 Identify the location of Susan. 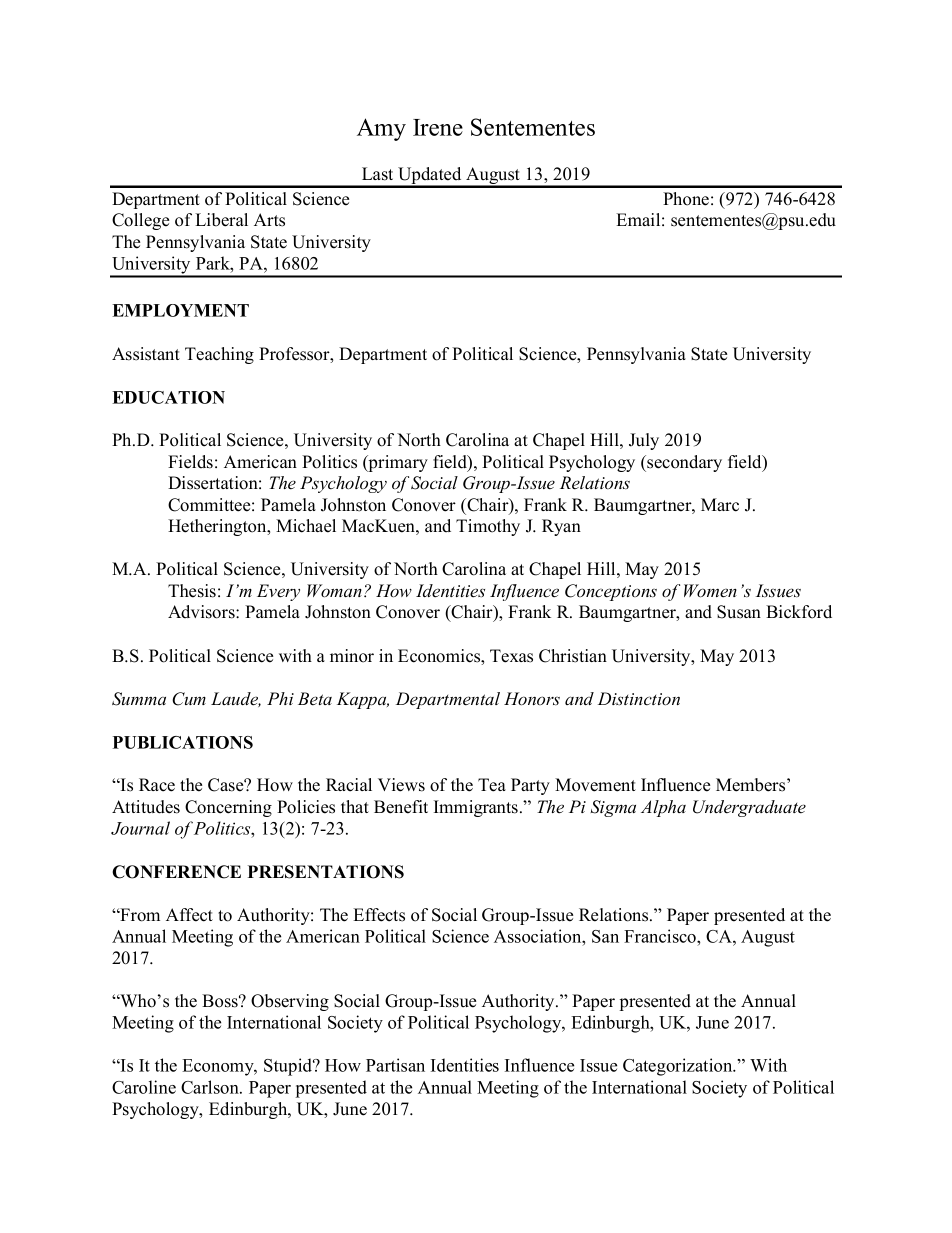
(739, 612).
